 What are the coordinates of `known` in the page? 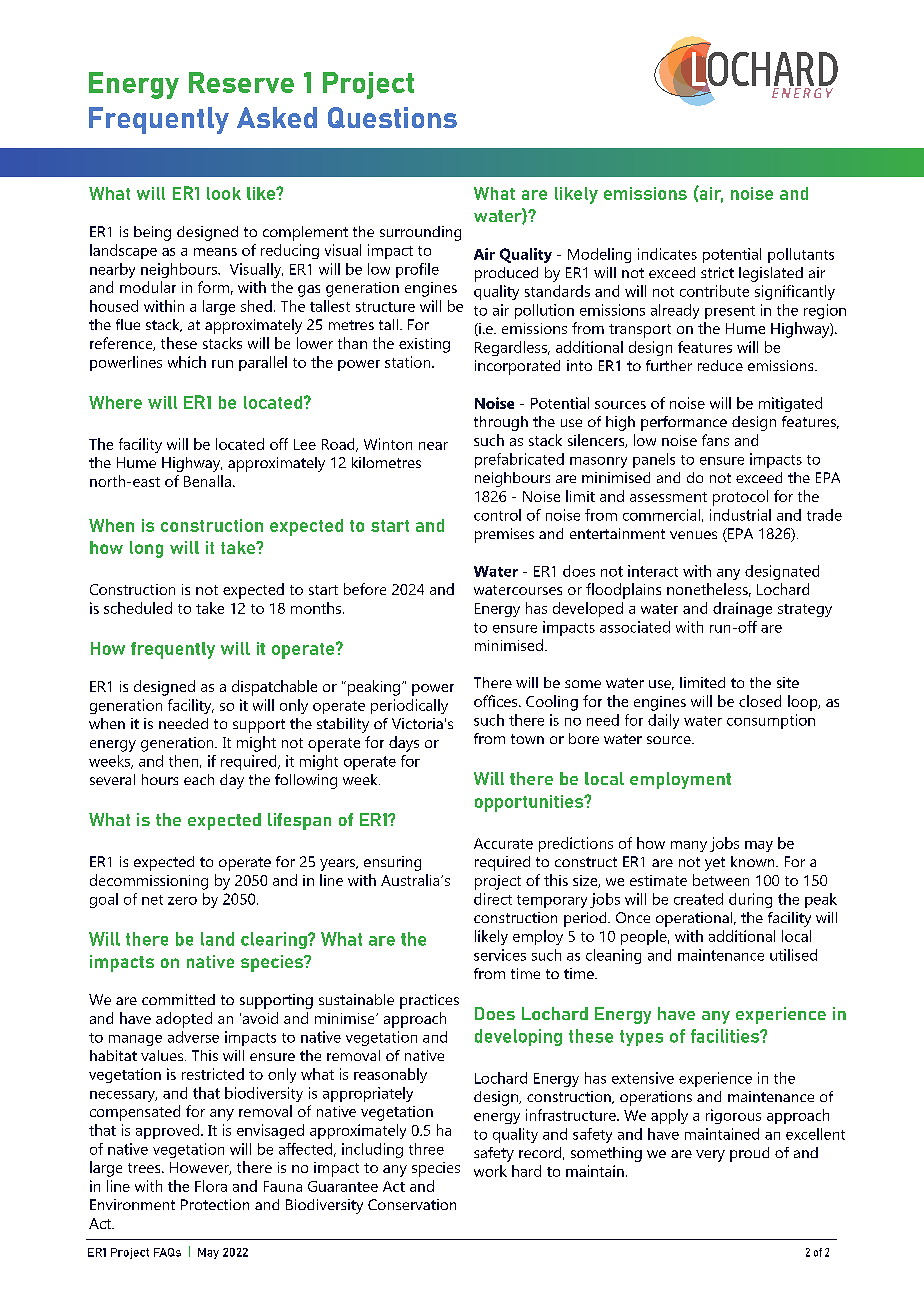 It's located at (754, 861).
